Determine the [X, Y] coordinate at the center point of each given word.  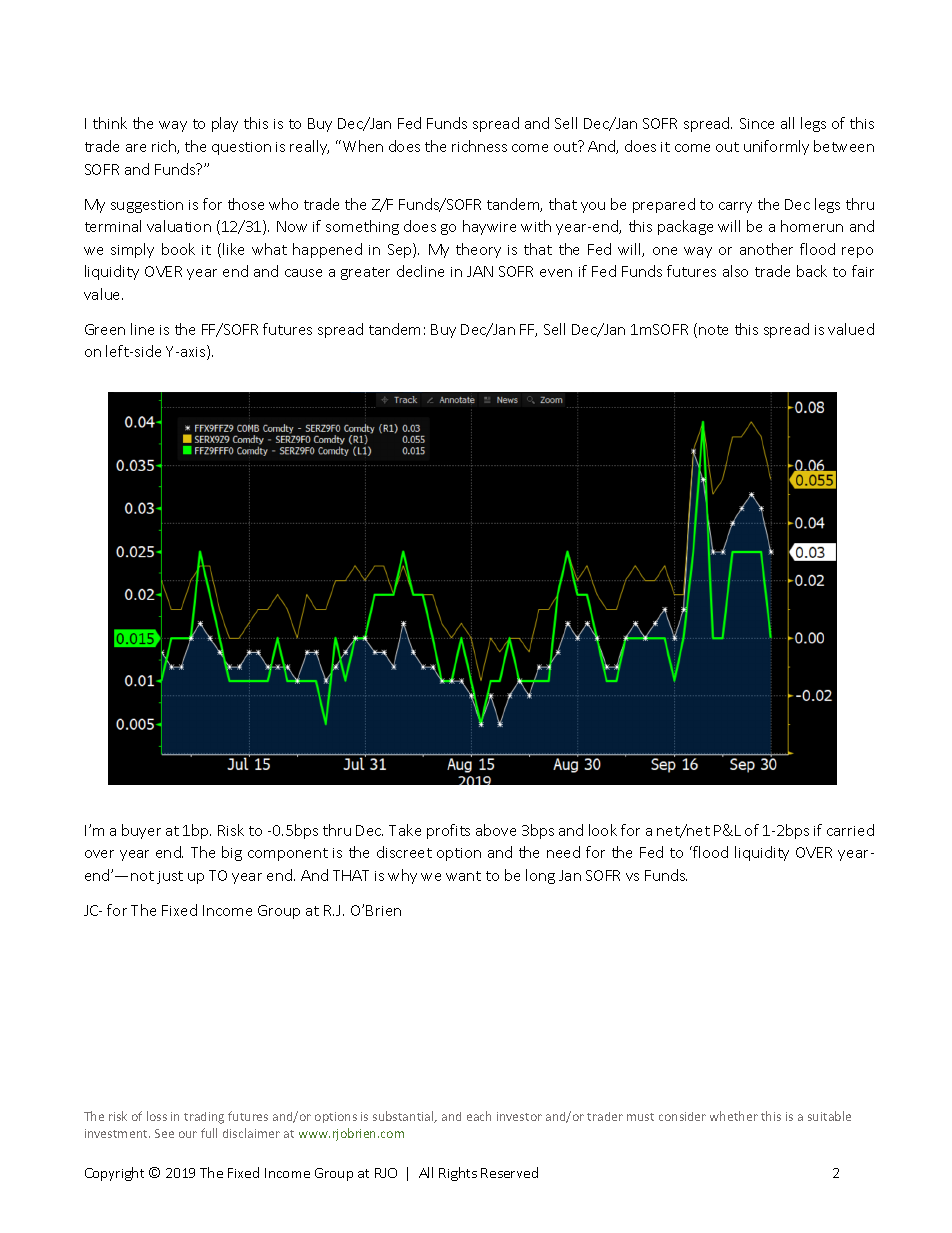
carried [850, 830]
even [556, 273]
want [463, 876]
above [496, 830]
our [188, 1134]
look [603, 830]
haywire [489, 227]
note [713, 330]
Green [105, 329]
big [232, 853]
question [241, 148]
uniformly [776, 147]
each [479, 1116]
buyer [141, 831]
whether [734, 1116]
